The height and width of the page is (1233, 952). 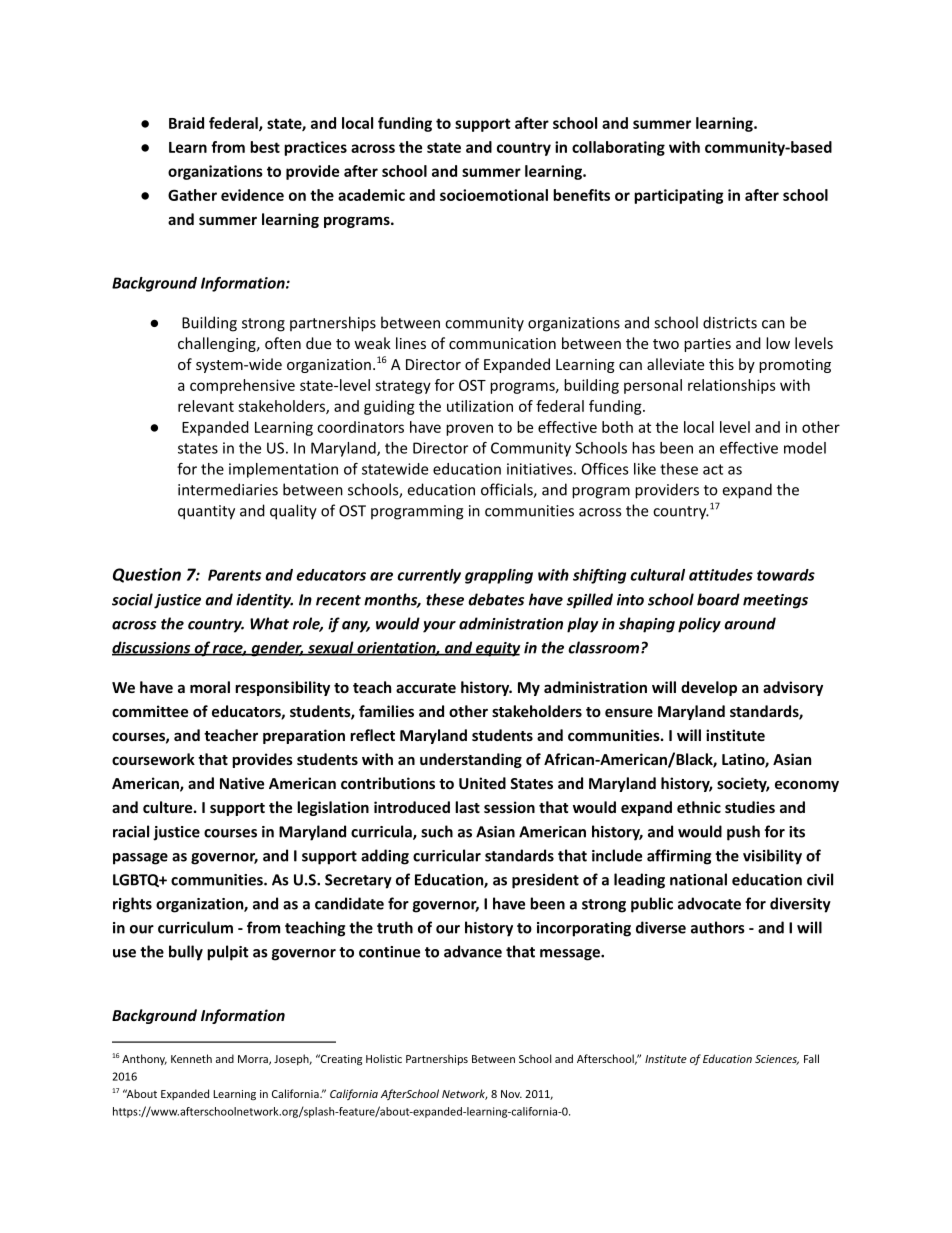 I want to click on Native, so click(x=242, y=783).
